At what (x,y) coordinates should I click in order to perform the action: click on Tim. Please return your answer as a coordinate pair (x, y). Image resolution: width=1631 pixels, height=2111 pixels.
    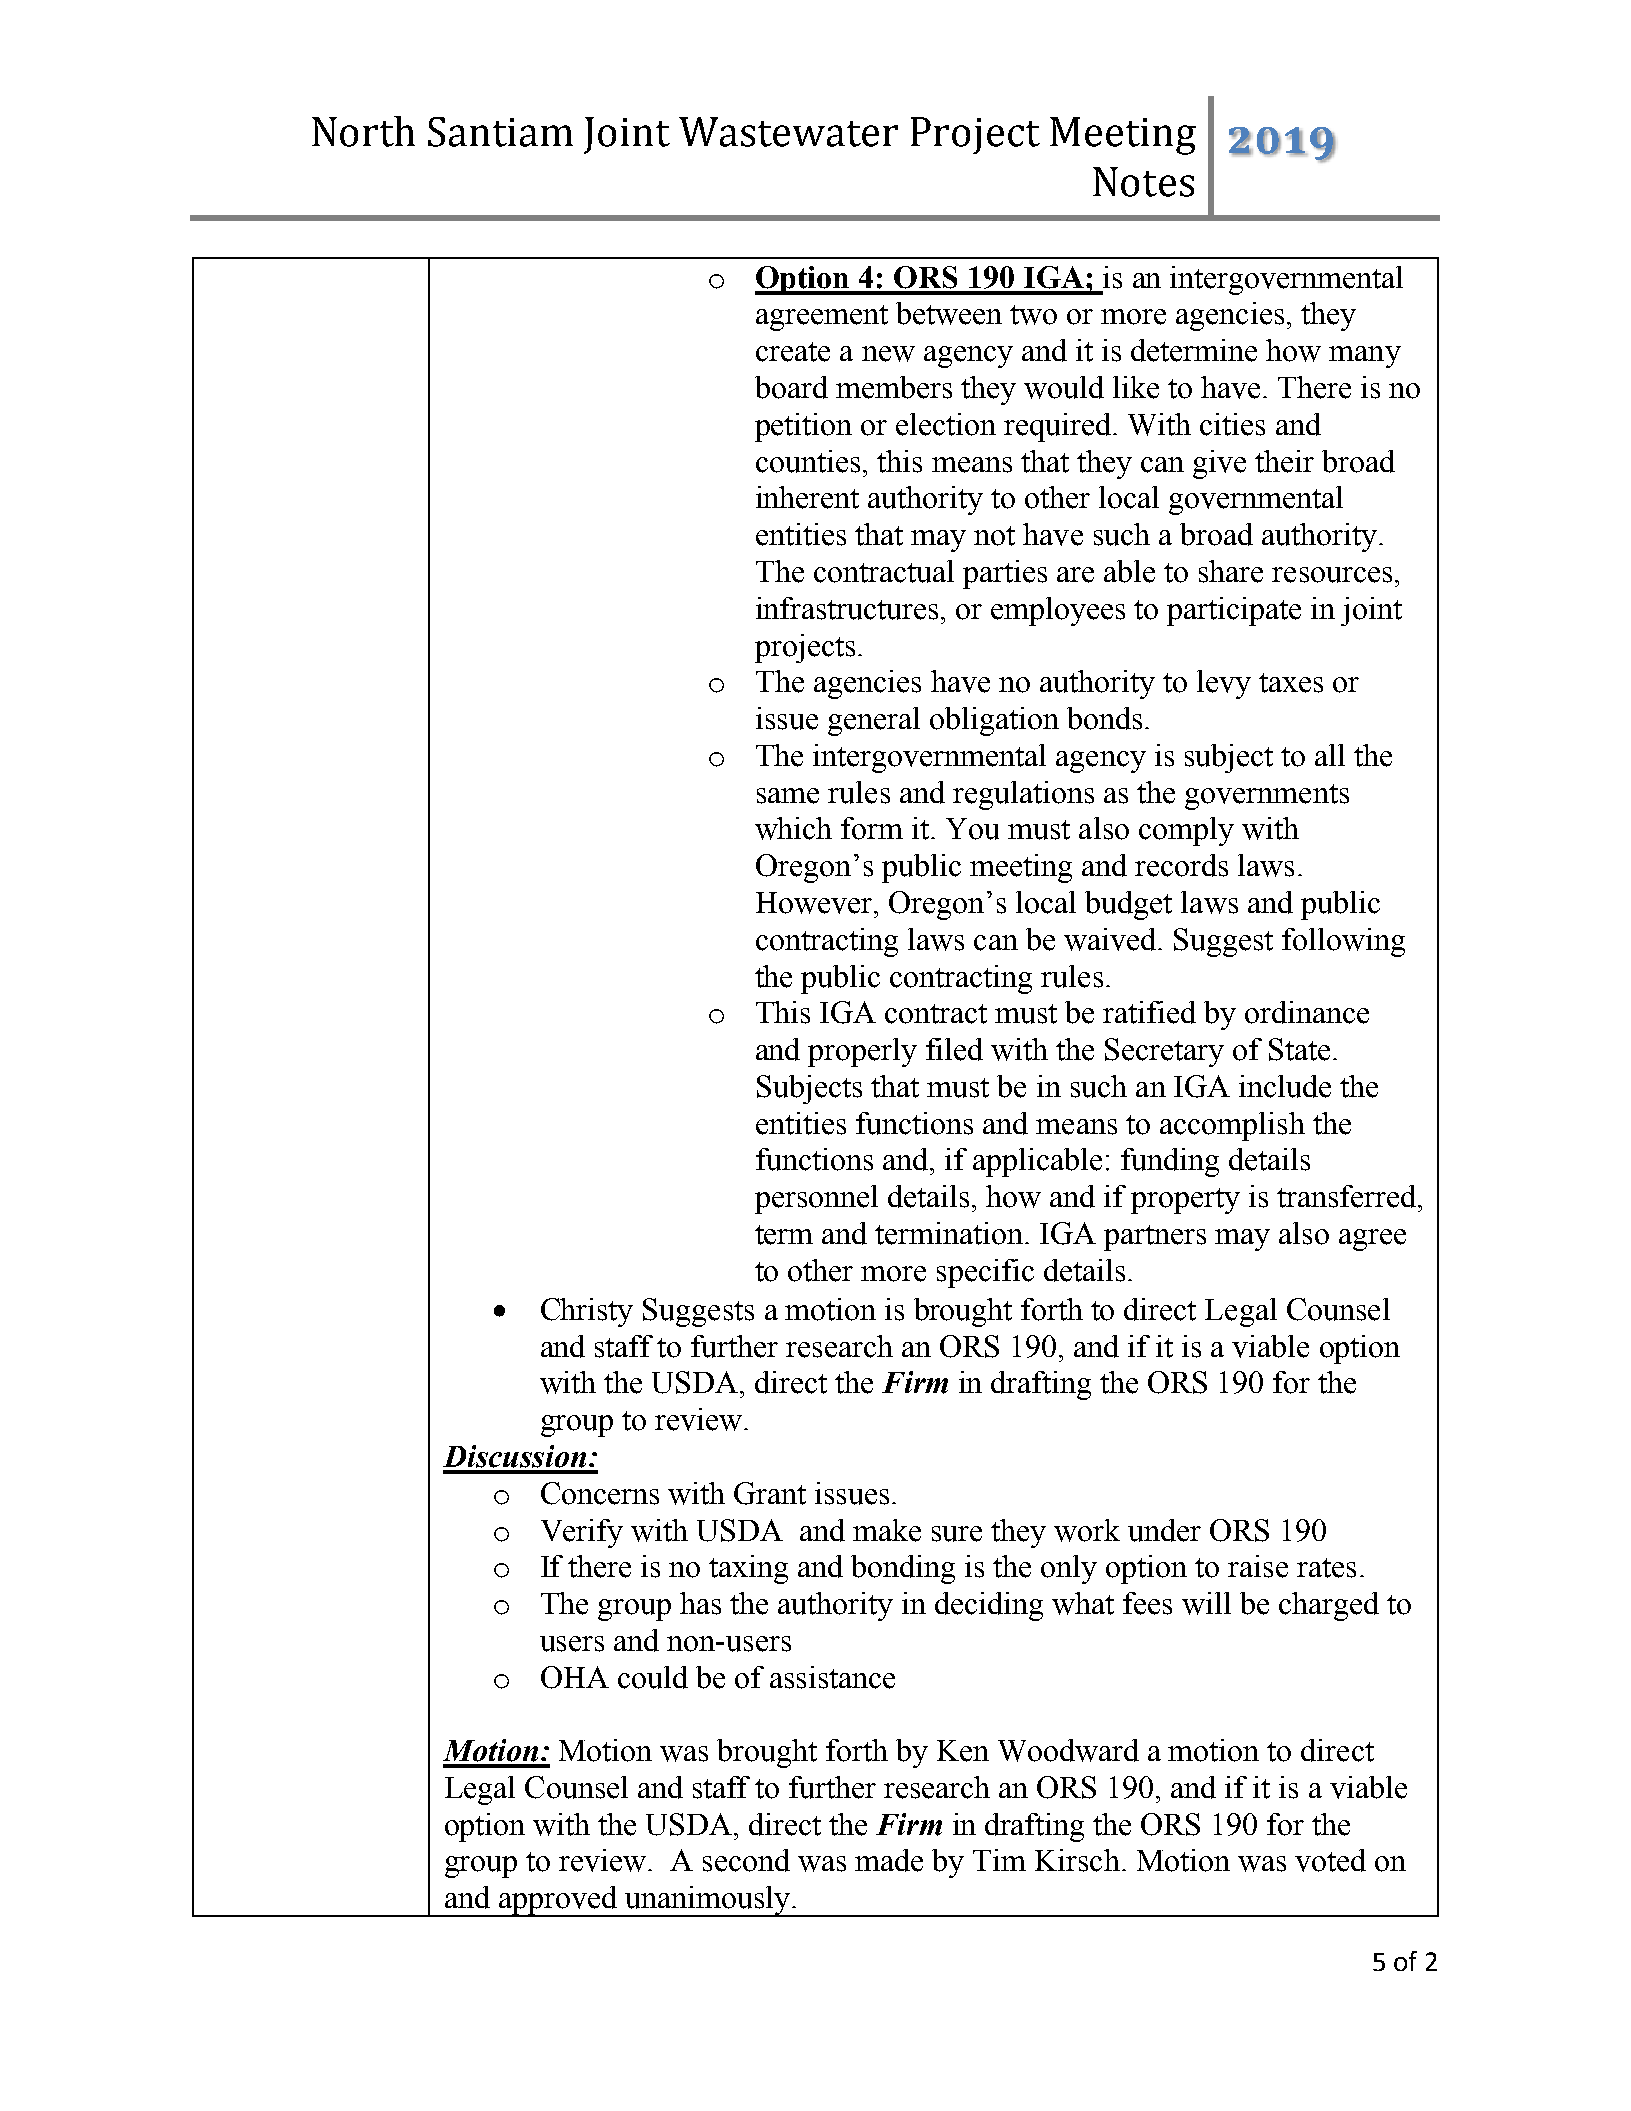
    Looking at the image, I should click on (999, 1860).
